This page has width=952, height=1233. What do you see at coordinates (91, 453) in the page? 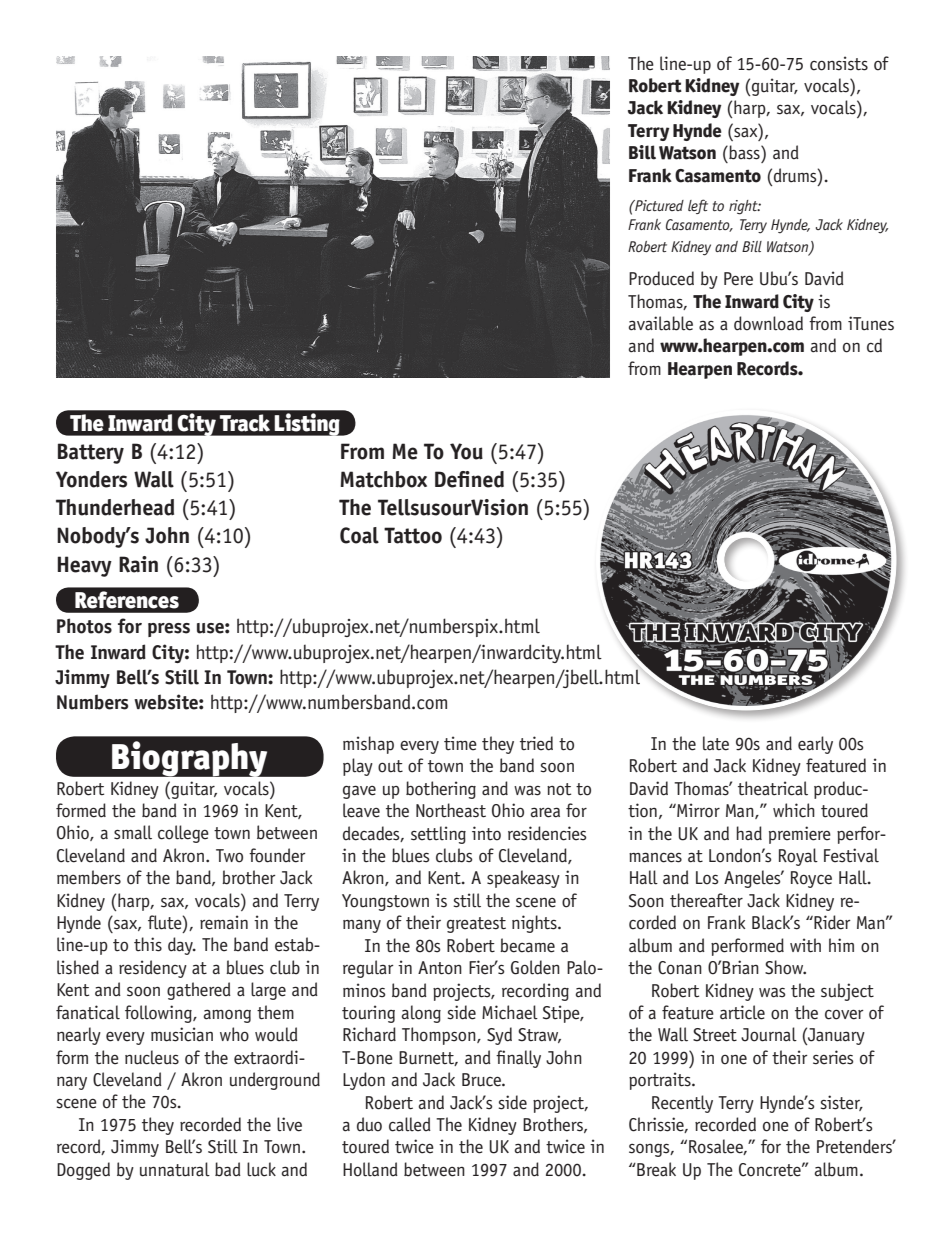
I see `Battery` at bounding box center [91, 453].
